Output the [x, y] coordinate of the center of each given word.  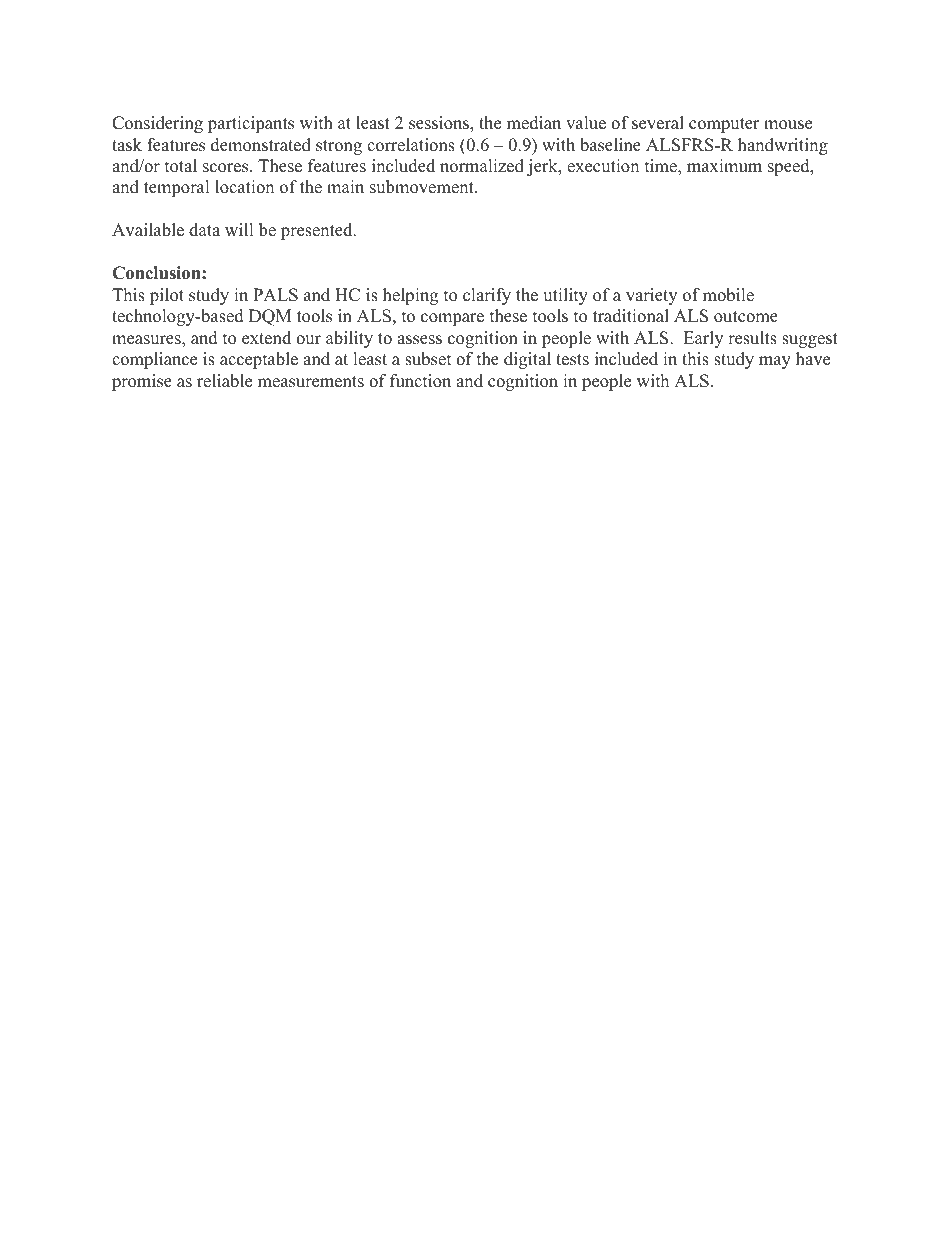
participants [251, 124]
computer [724, 125]
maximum [724, 166]
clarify [487, 296]
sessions [440, 124]
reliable [224, 381]
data [204, 230]
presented [318, 231]
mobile [728, 295]
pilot [167, 296]
